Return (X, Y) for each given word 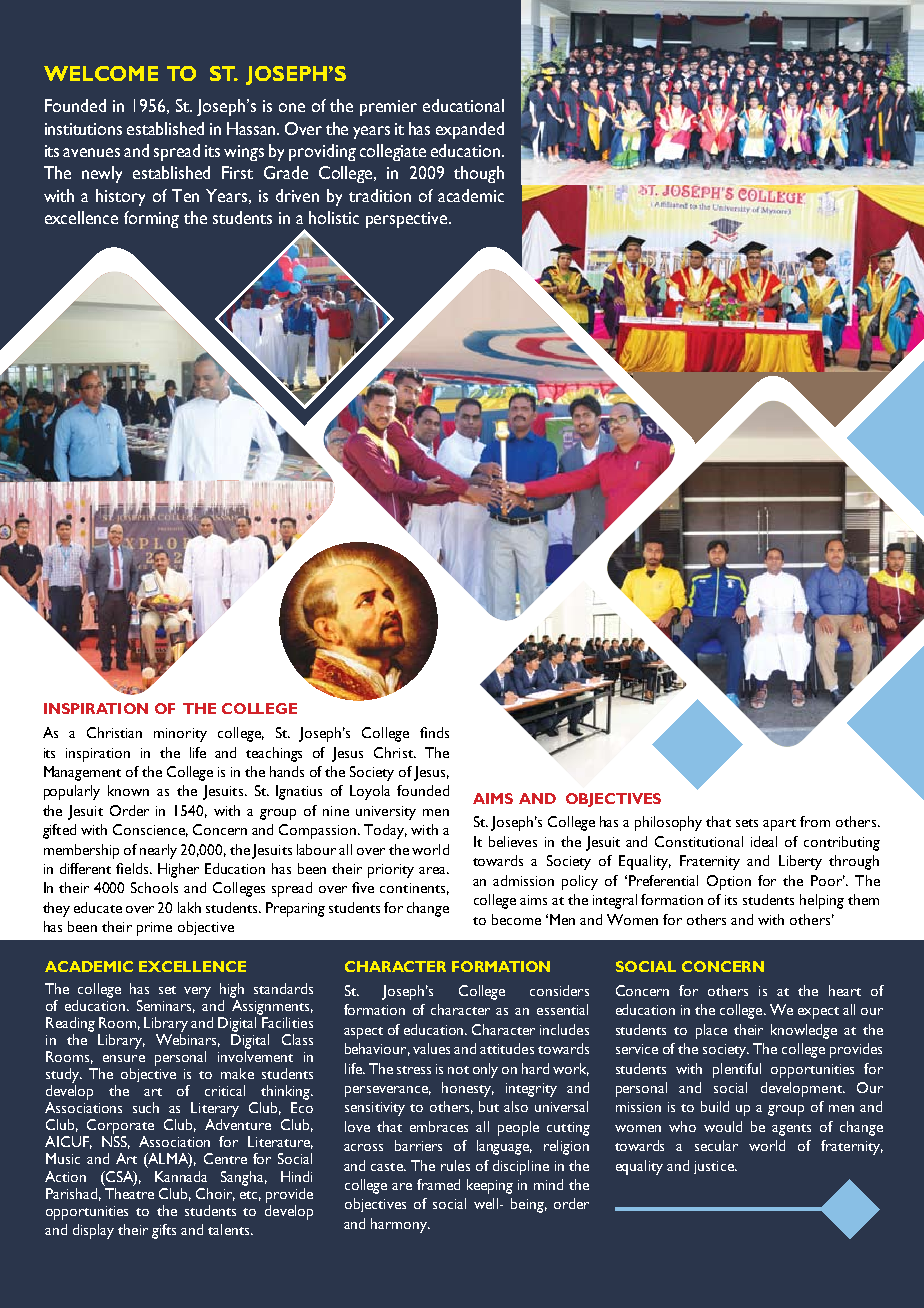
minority (180, 735)
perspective (408, 220)
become (516, 919)
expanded (470, 130)
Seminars (166, 1006)
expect (818, 1013)
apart (779, 825)
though (479, 174)
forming (151, 219)
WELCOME (101, 73)
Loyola (370, 792)
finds (434, 732)
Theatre (129, 1192)
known (128, 790)
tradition (380, 195)
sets (747, 823)
